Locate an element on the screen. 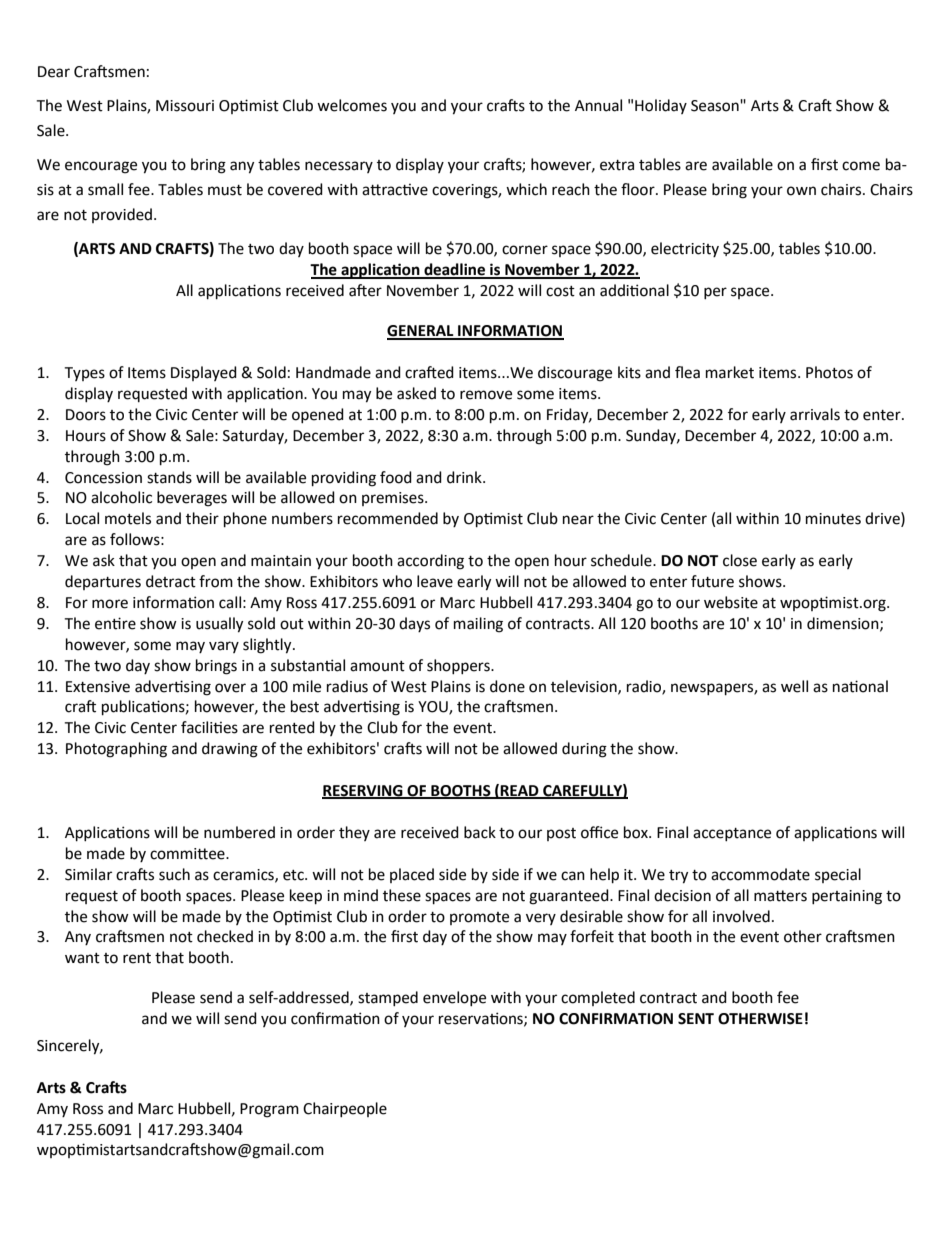 The height and width of the screenshot is (1233, 952). Missouri is located at coordinates (185, 106).
